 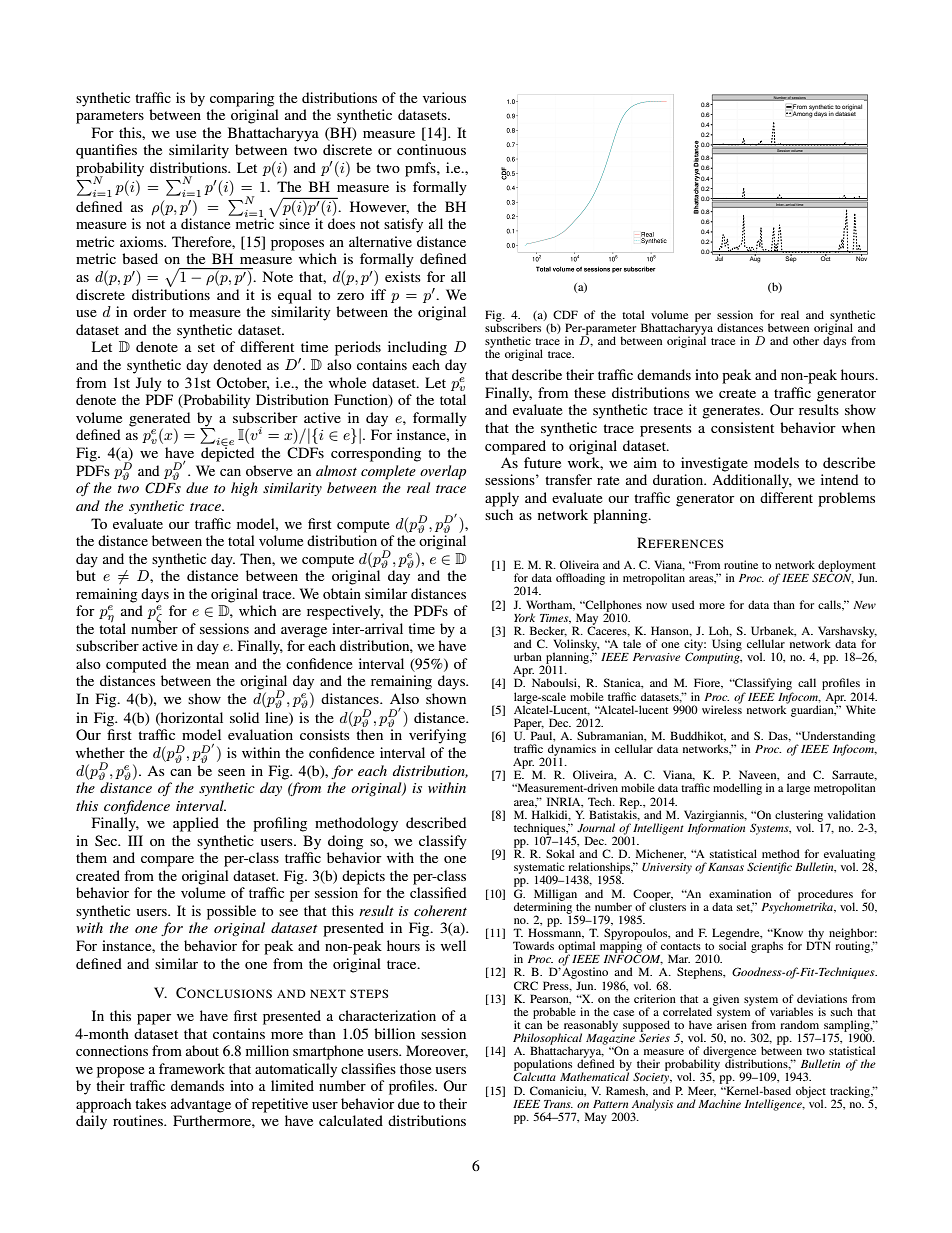 What do you see at coordinates (212, 665) in the document?
I see `mean` at bounding box center [212, 665].
